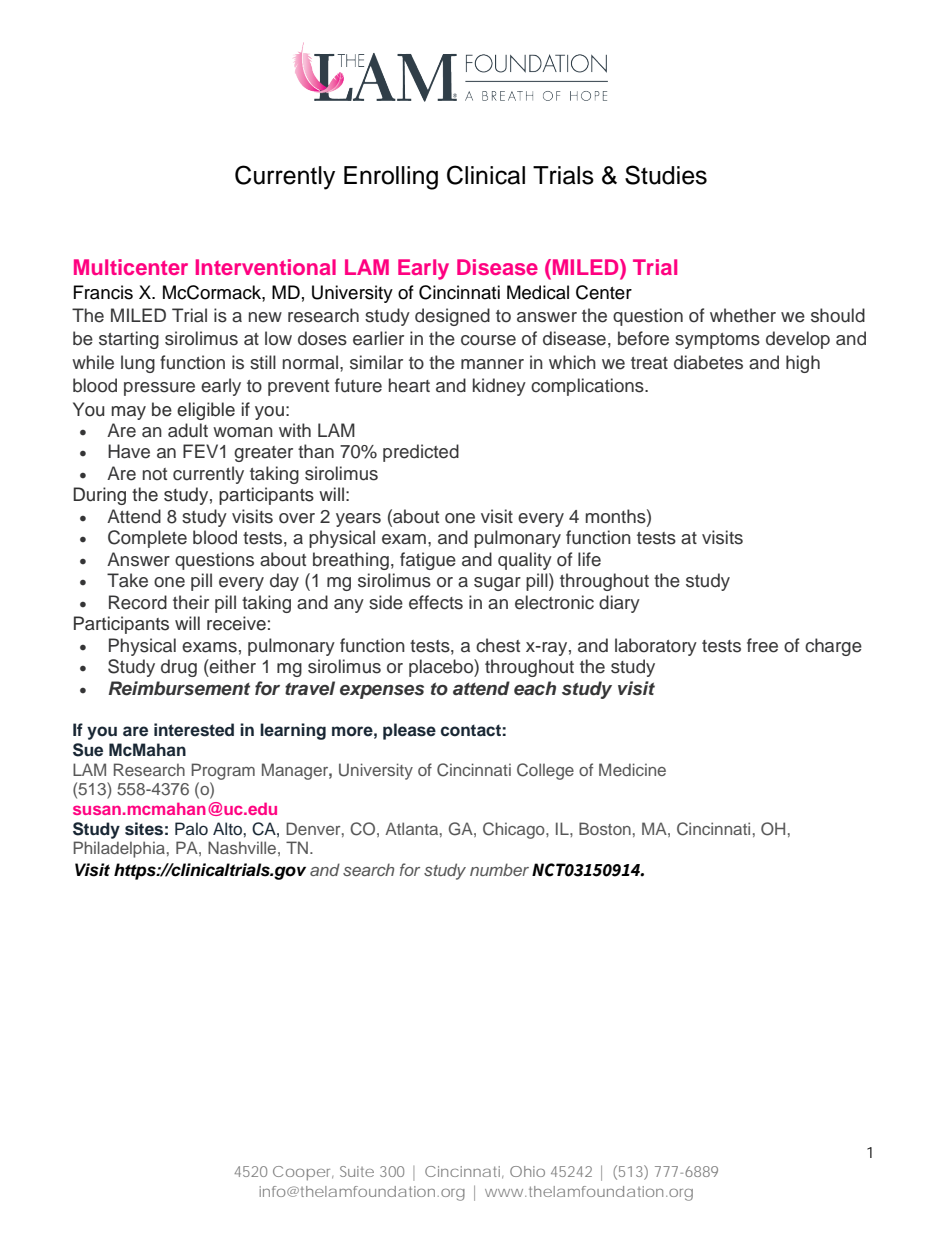  I want to click on Enrolling, so click(391, 178).
